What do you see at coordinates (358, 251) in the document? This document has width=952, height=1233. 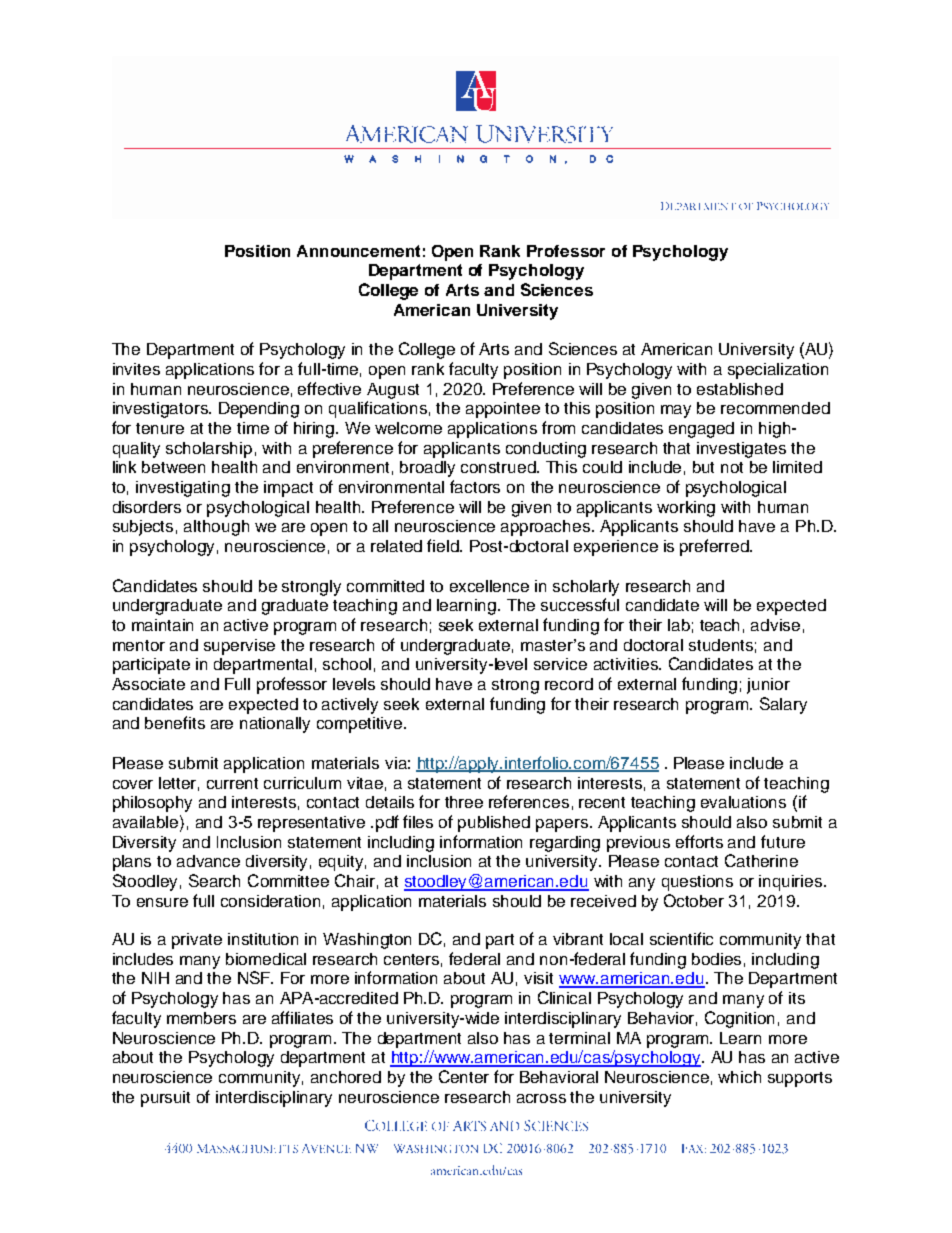 I see `Announcement` at bounding box center [358, 251].
